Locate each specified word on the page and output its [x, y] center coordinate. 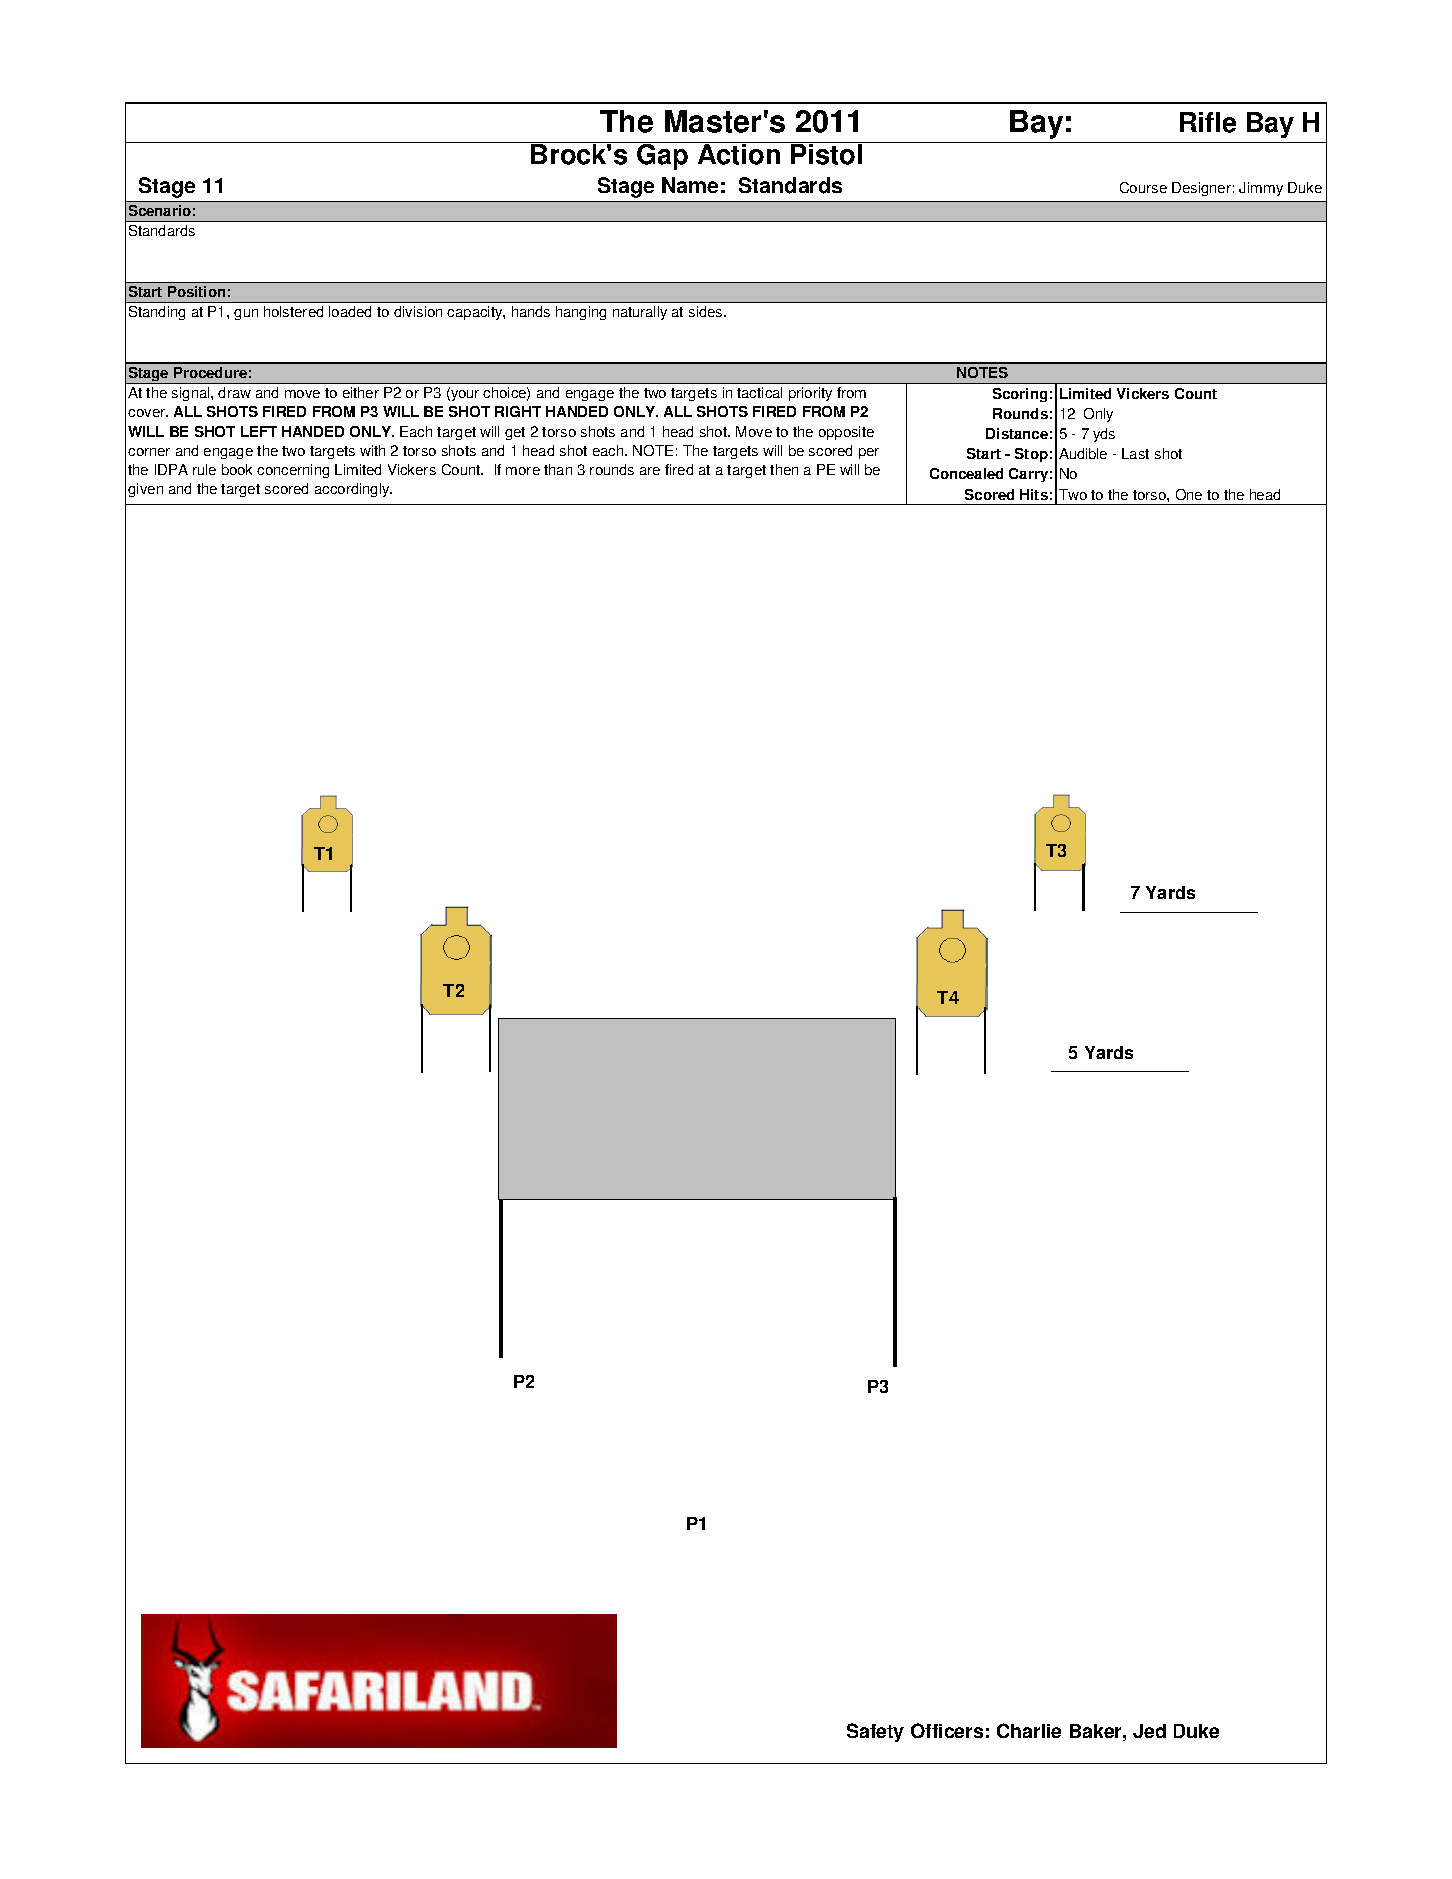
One [1189, 494]
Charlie [1029, 1730]
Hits [1034, 494]
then [784, 469]
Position [196, 291]
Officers [947, 1730]
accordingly [353, 490]
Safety [875, 1732]
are [650, 471]
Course [1143, 187]
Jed [1149, 1731]
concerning [293, 471]
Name [690, 185]
